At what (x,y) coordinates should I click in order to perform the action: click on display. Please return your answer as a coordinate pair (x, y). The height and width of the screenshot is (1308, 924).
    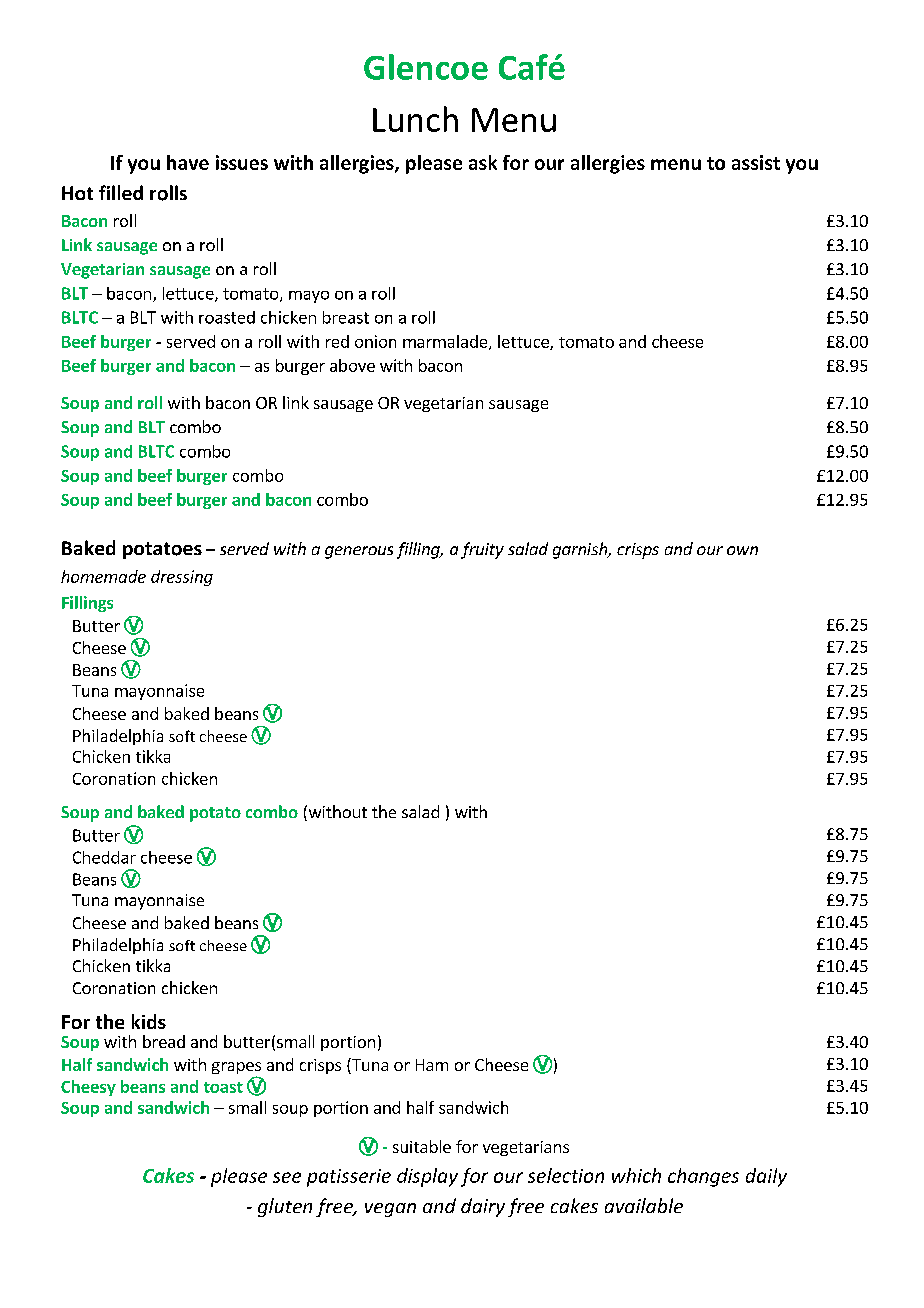
    Looking at the image, I should click on (427, 1177).
